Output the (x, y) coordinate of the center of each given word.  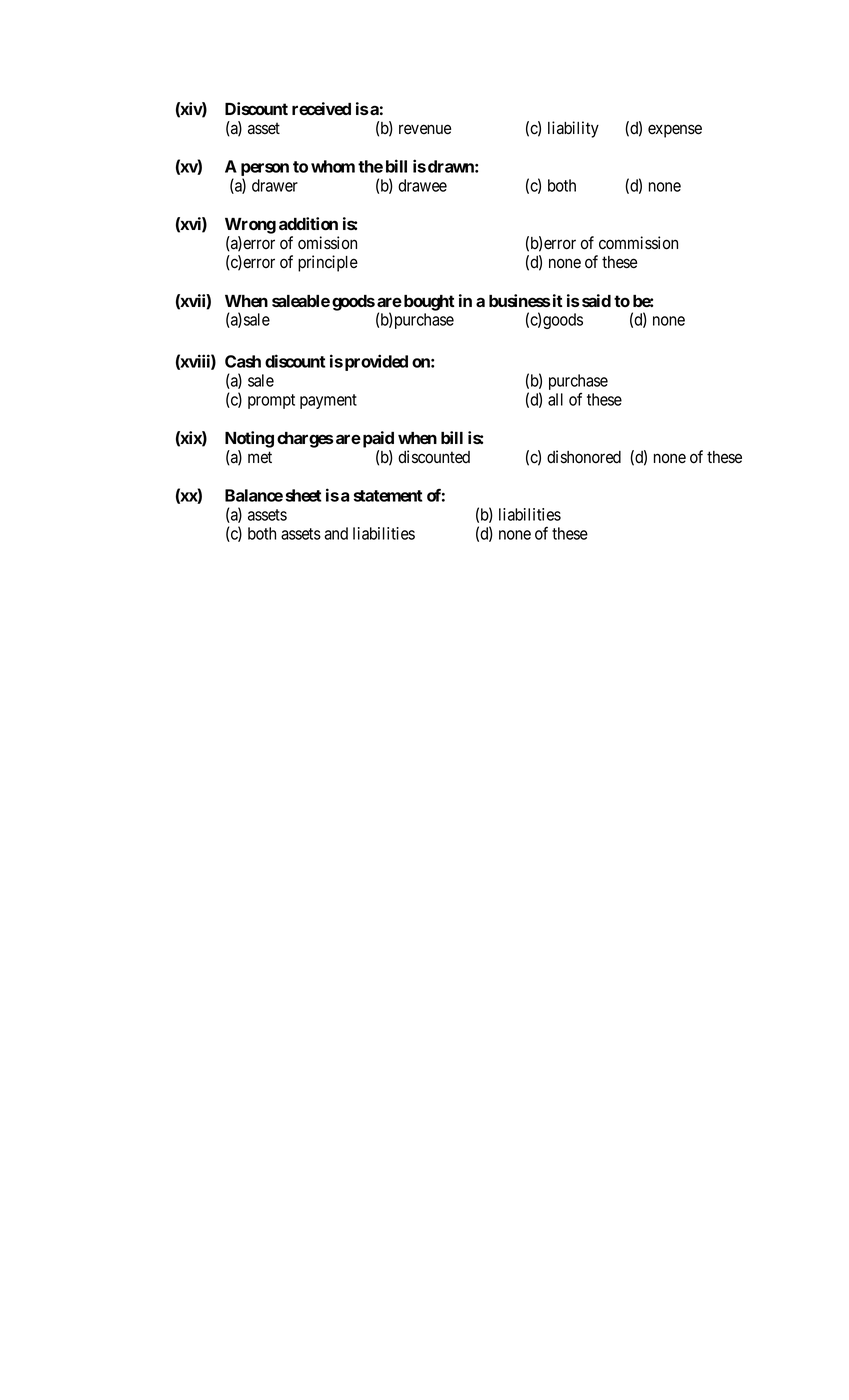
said (596, 300)
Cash (243, 361)
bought (429, 303)
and (336, 533)
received (321, 108)
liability (573, 129)
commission (638, 243)
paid (378, 439)
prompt (271, 401)
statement (388, 496)
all (555, 399)
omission (327, 243)
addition (308, 224)
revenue (425, 129)
